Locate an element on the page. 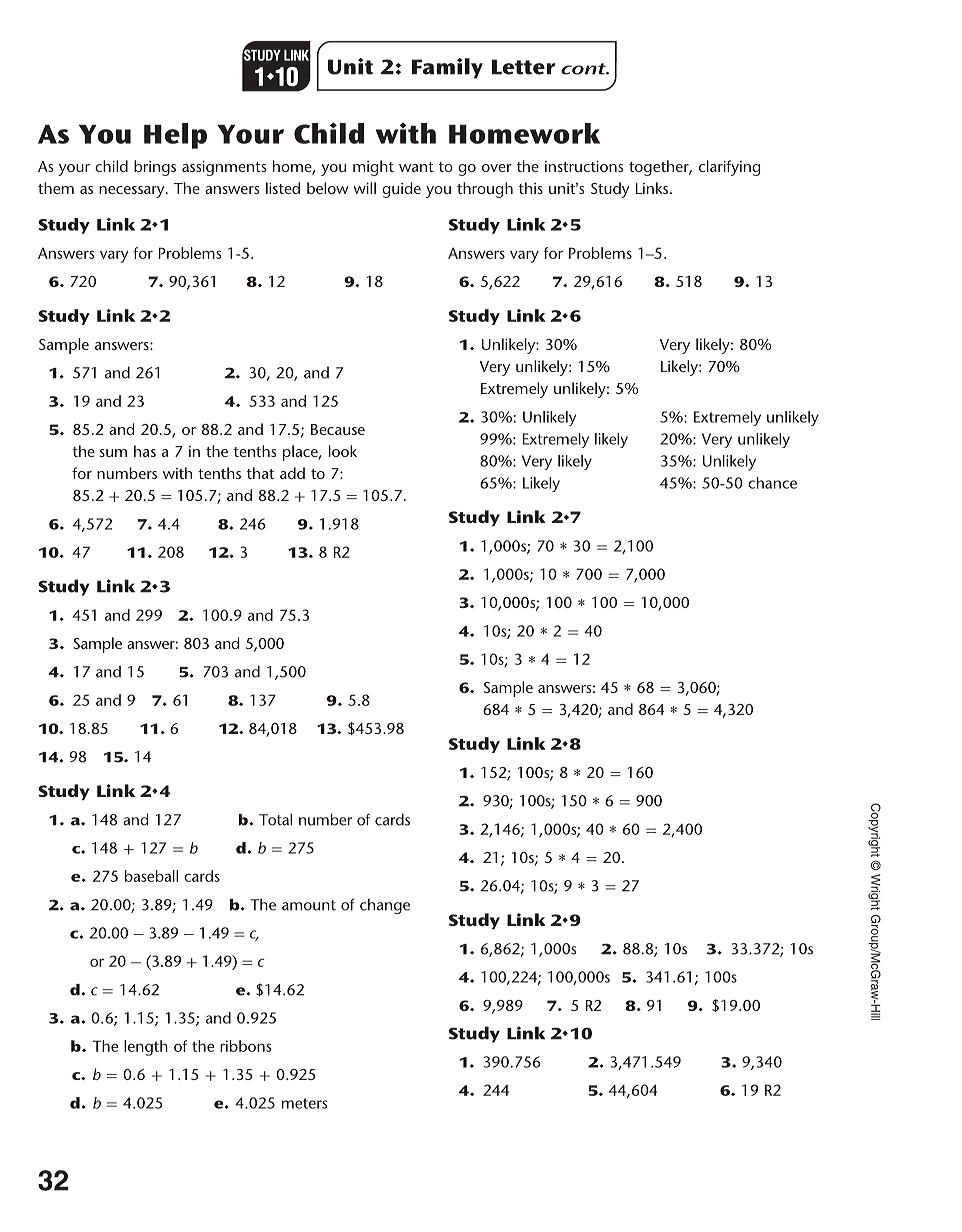 The width and height of the page is (962, 1232). look is located at coordinates (343, 451).
